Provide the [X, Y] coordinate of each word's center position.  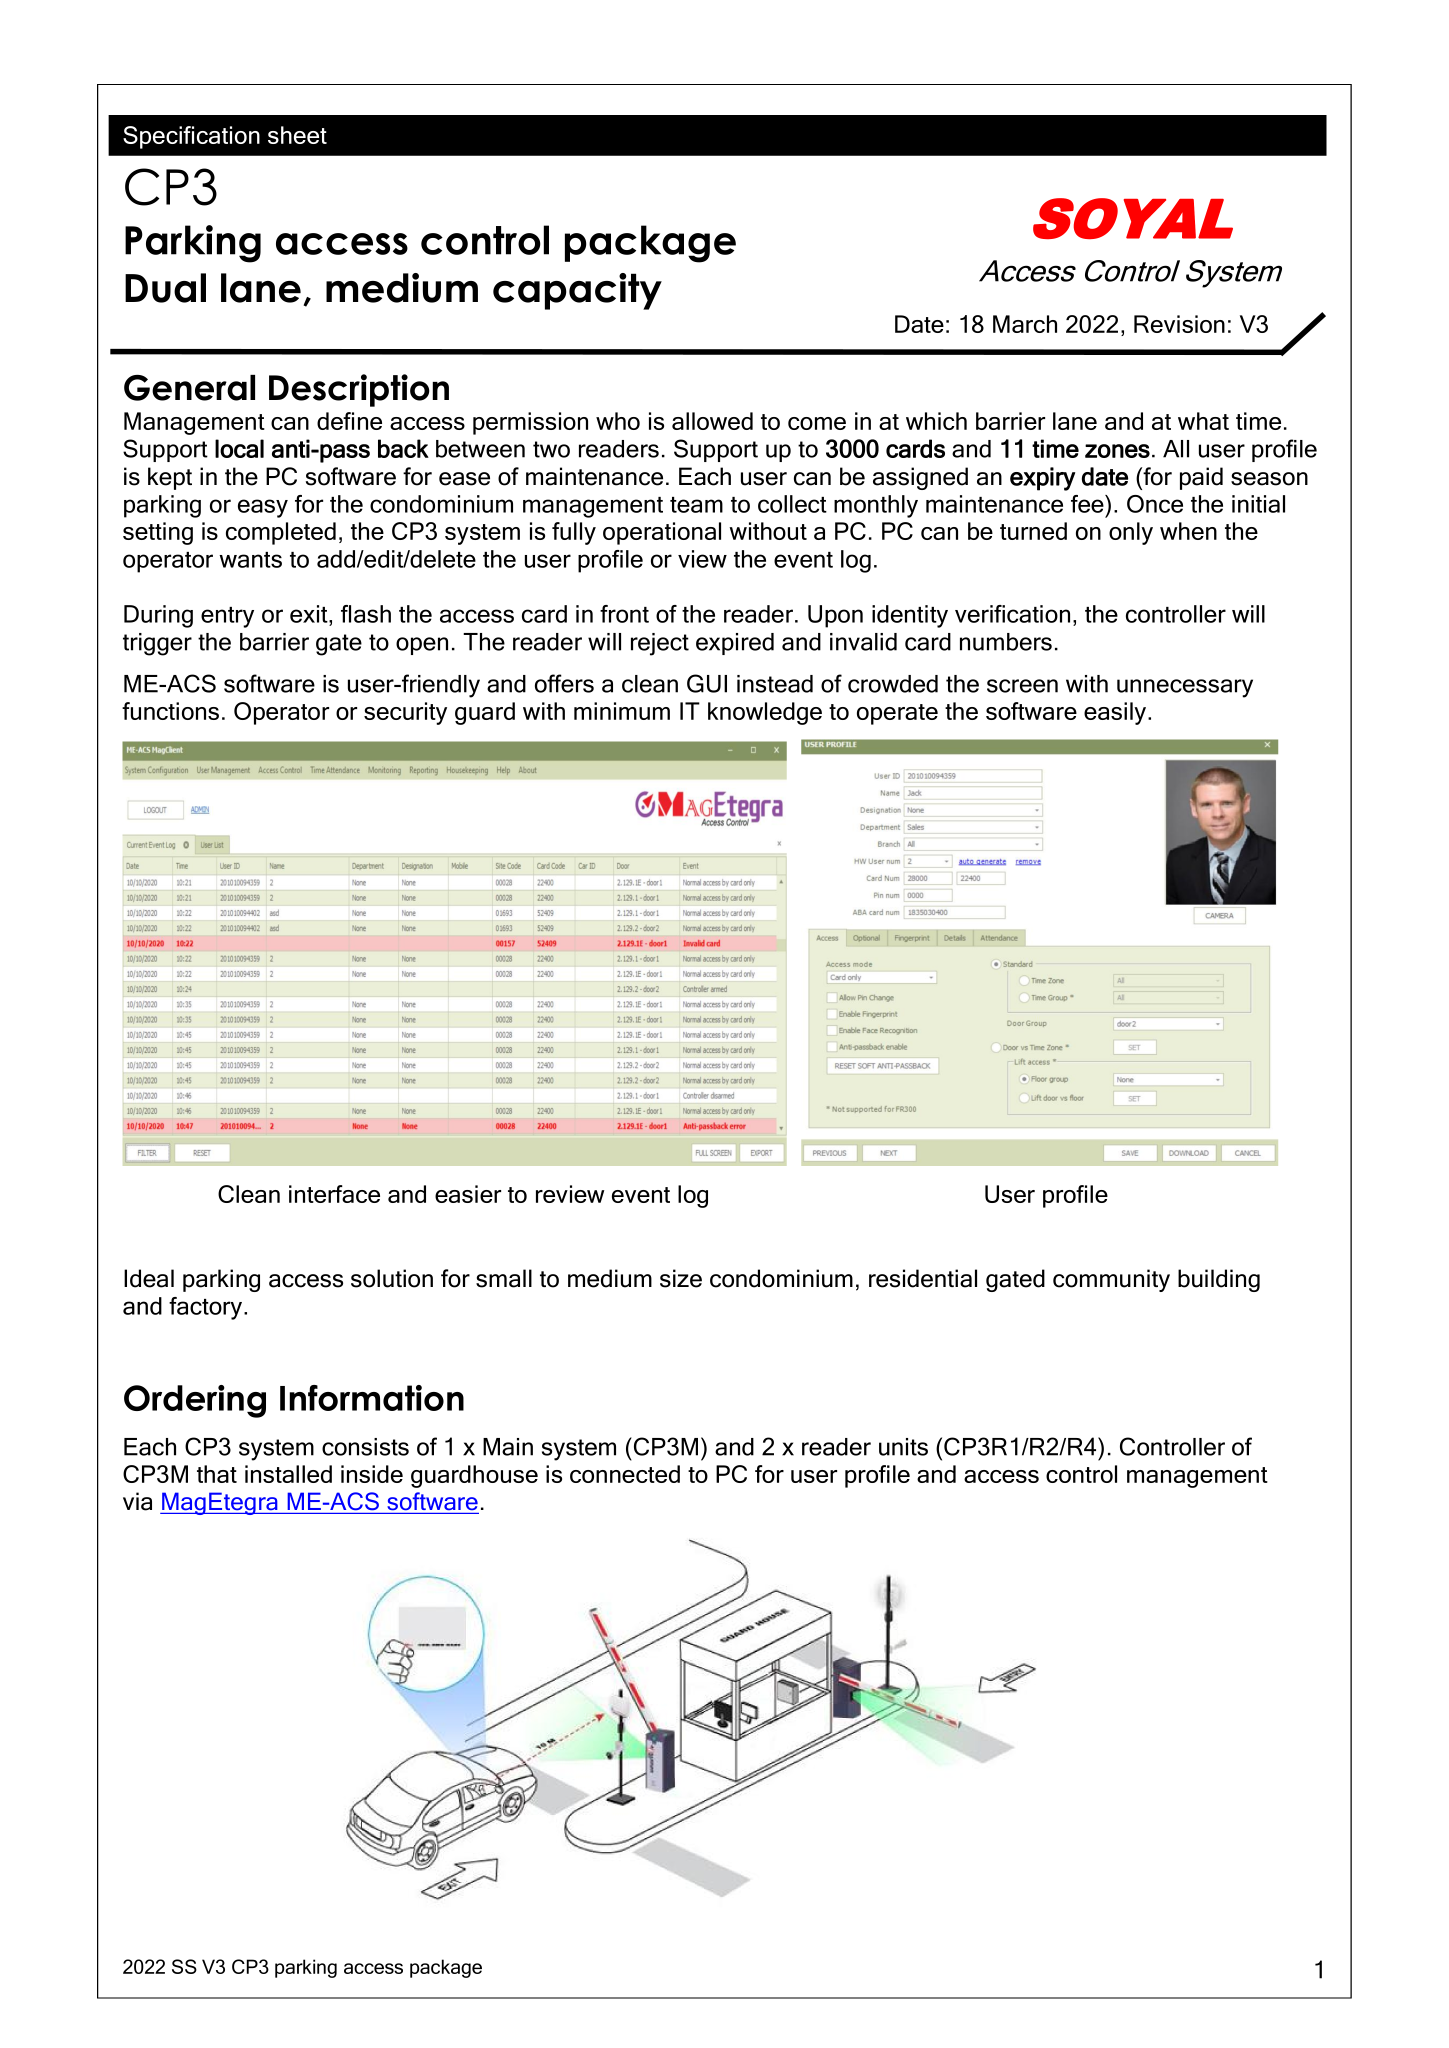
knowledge [765, 713]
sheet [297, 135]
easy [263, 508]
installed [288, 1474]
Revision [1179, 324]
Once [1155, 504]
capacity [577, 291]
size [681, 1278]
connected [625, 1474]
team [696, 505]
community [1111, 1280]
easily [1116, 713]
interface [334, 1194]
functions [170, 711]
